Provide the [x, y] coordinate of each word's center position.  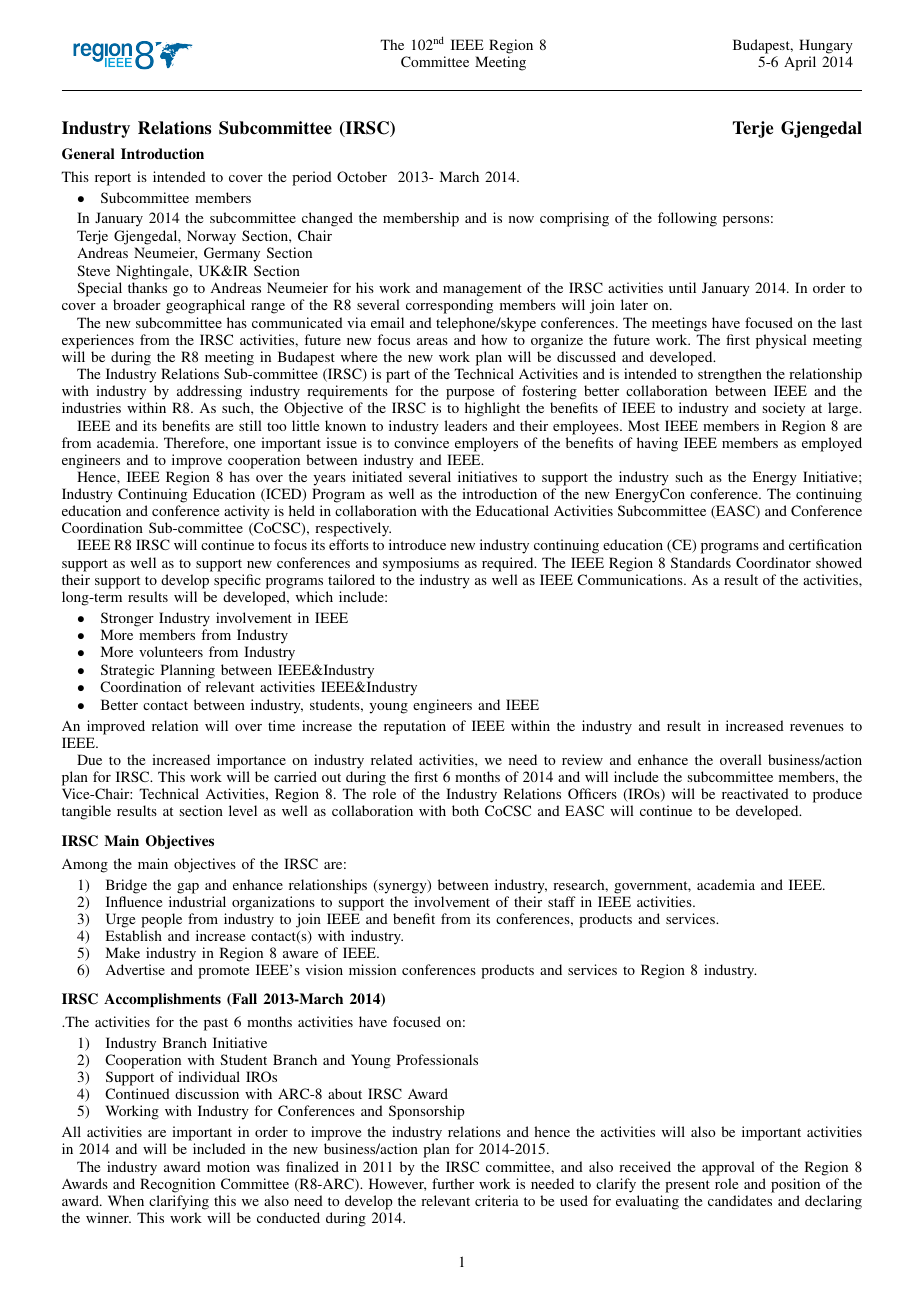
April [800, 63]
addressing [209, 392]
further [453, 1183]
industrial [197, 901]
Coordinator [773, 562]
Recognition [177, 1185]
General [88, 154]
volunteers [171, 651]
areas [432, 341]
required [509, 564]
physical [781, 341]
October [362, 176]
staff [562, 901]
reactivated [755, 793]
